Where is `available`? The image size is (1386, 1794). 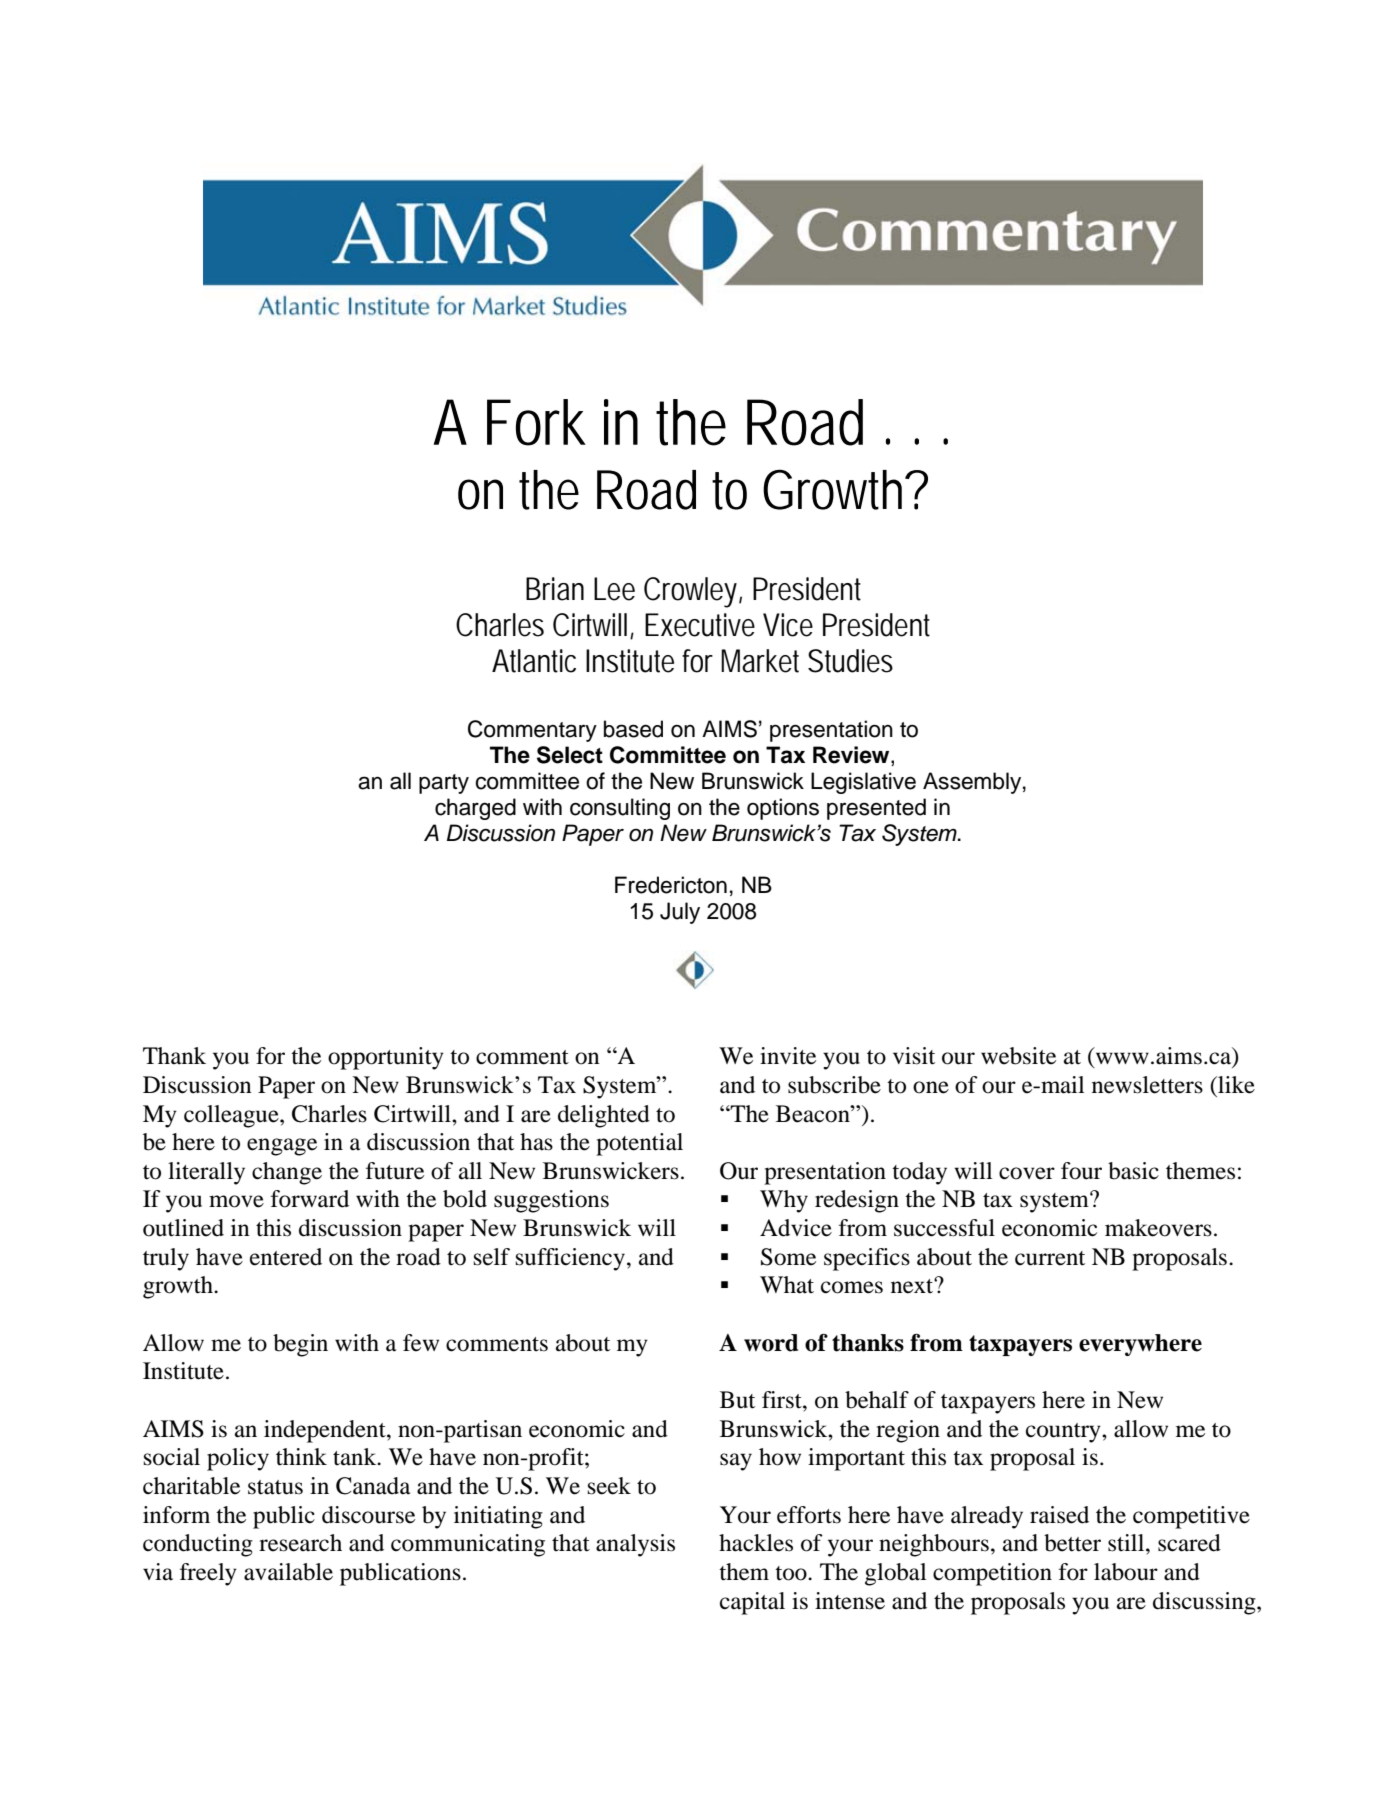 available is located at coordinates (288, 1572).
